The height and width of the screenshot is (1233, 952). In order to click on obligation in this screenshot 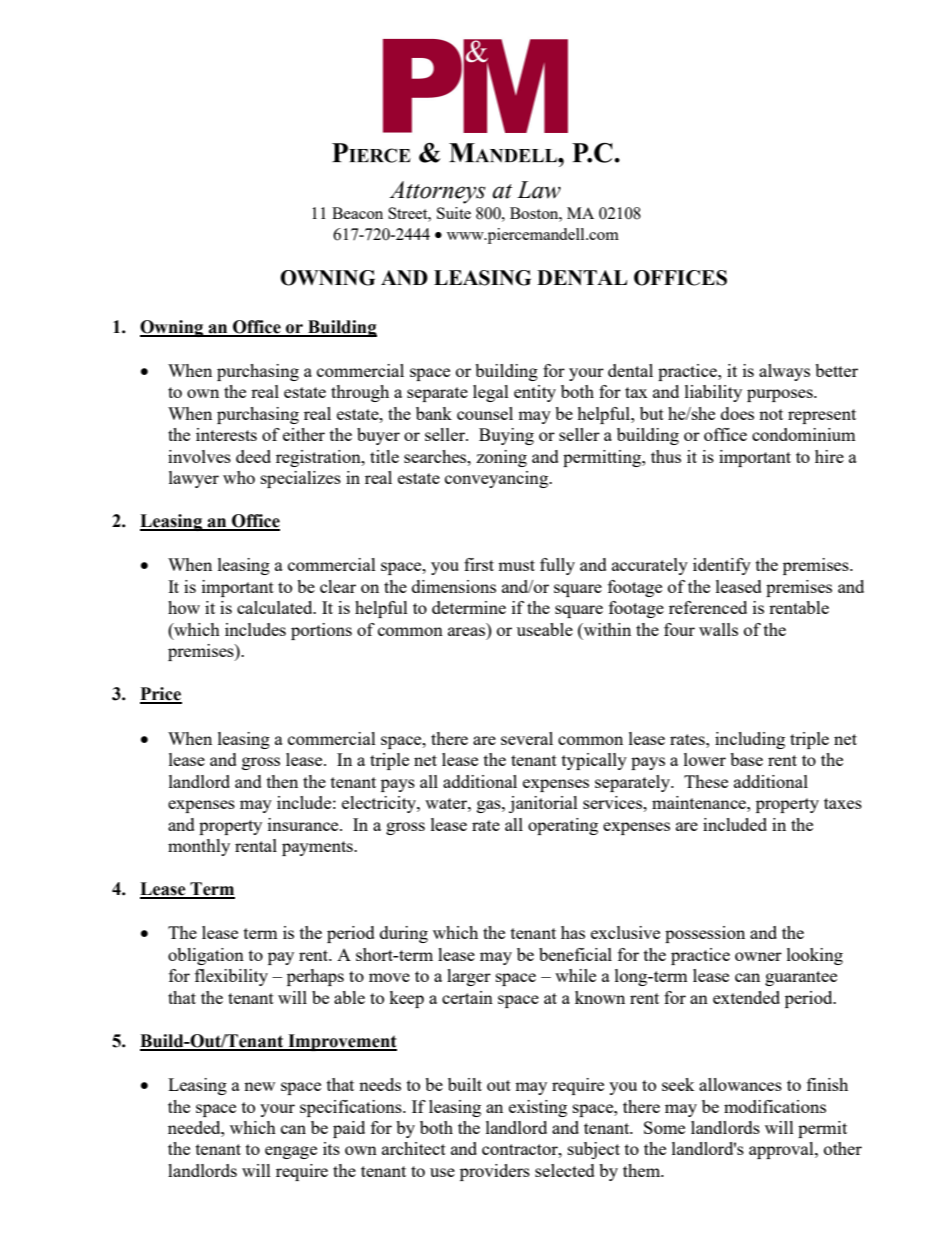, I will do `click(206, 956)`.
